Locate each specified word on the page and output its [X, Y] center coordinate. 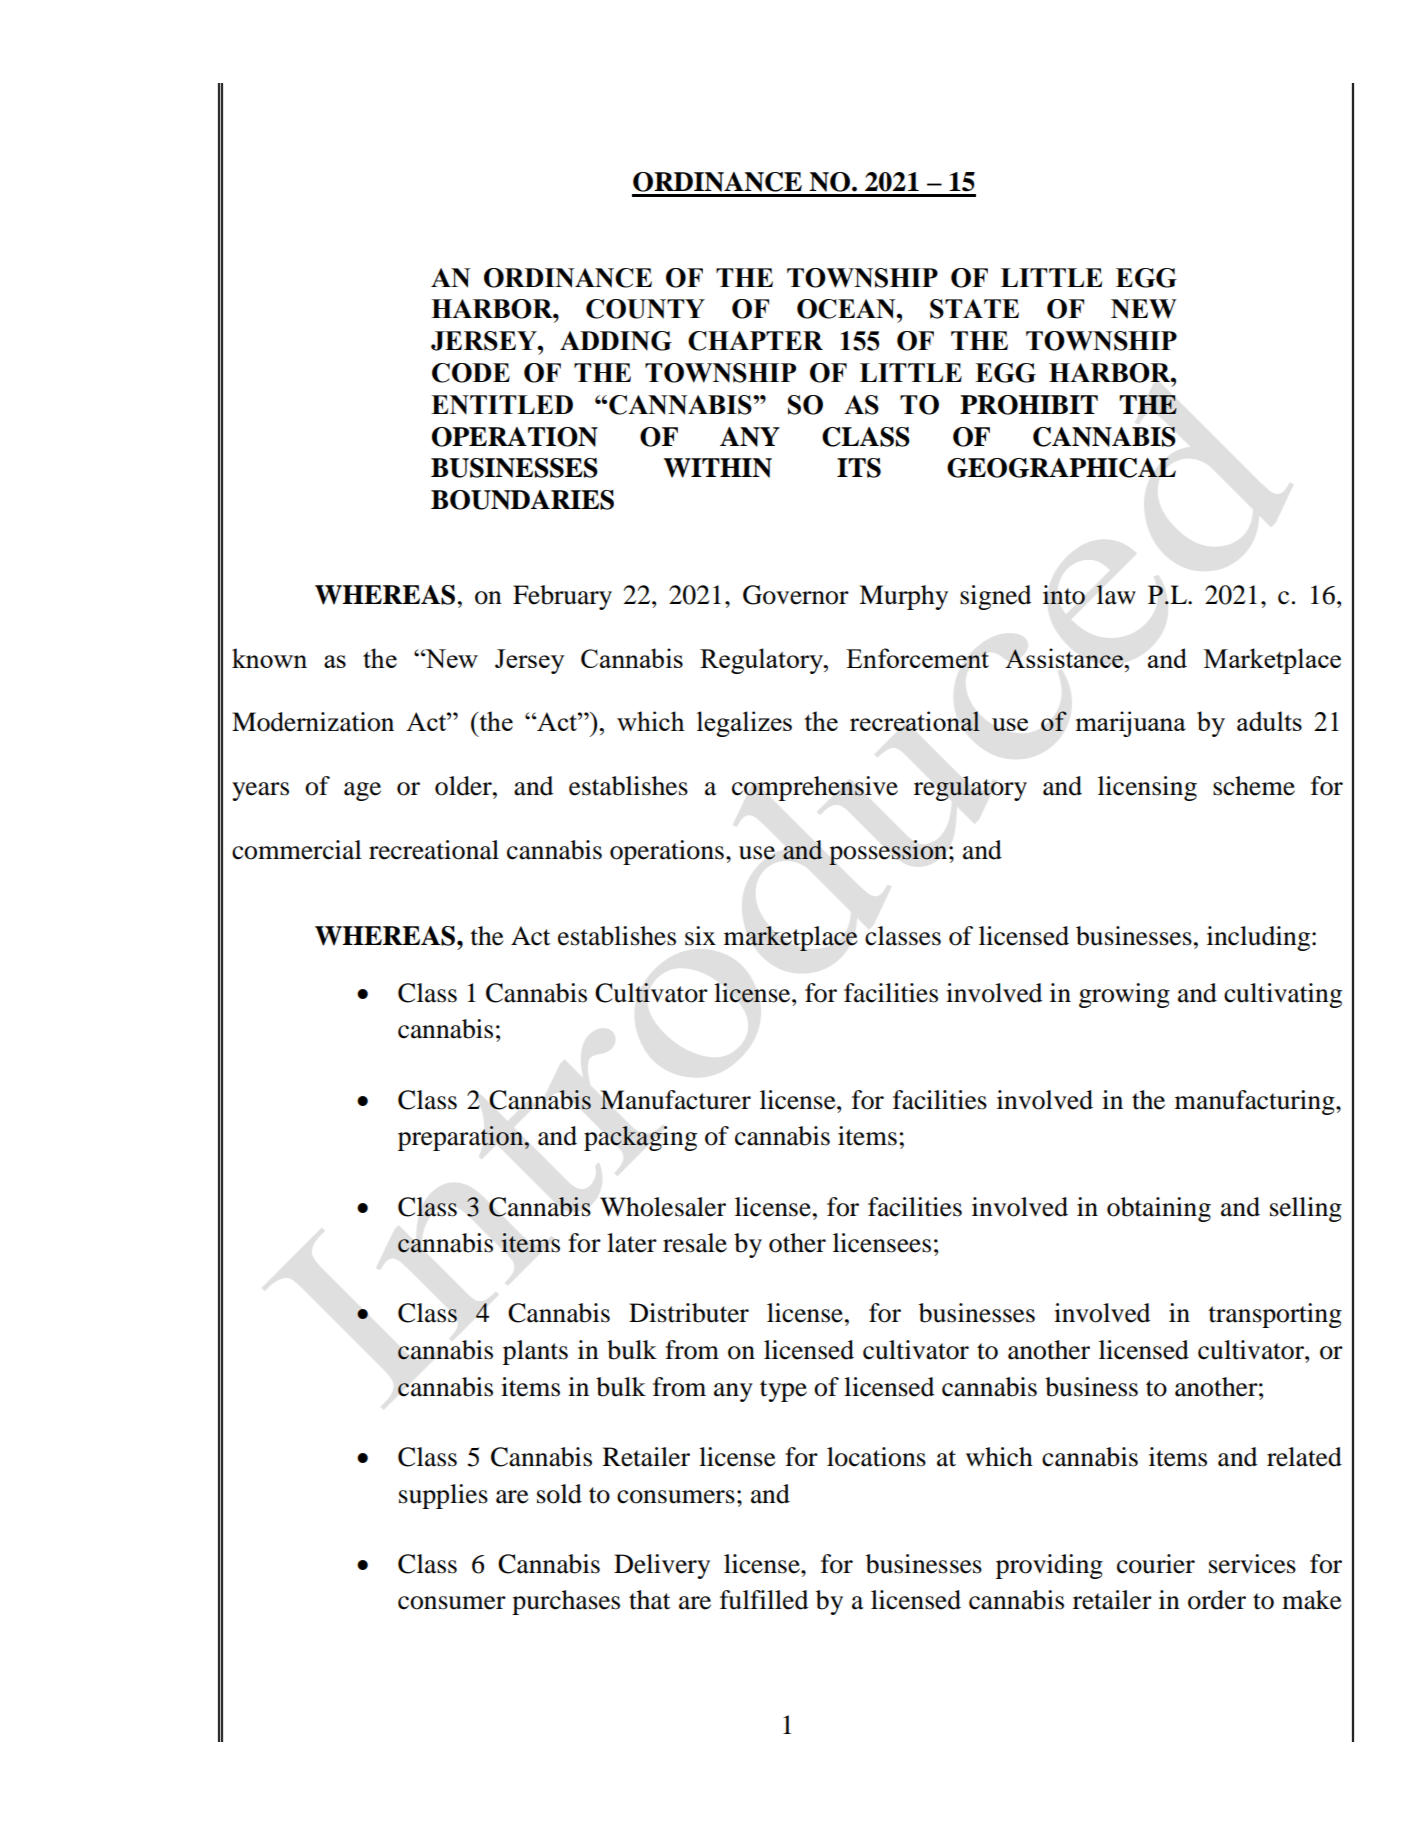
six [700, 936]
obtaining [1159, 1209]
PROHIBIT [1029, 405]
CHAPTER [755, 341]
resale [695, 1243]
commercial [297, 850]
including [1258, 938]
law [1116, 595]
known [269, 658]
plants [535, 1352]
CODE [471, 373]
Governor [796, 595]
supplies [443, 1496]
